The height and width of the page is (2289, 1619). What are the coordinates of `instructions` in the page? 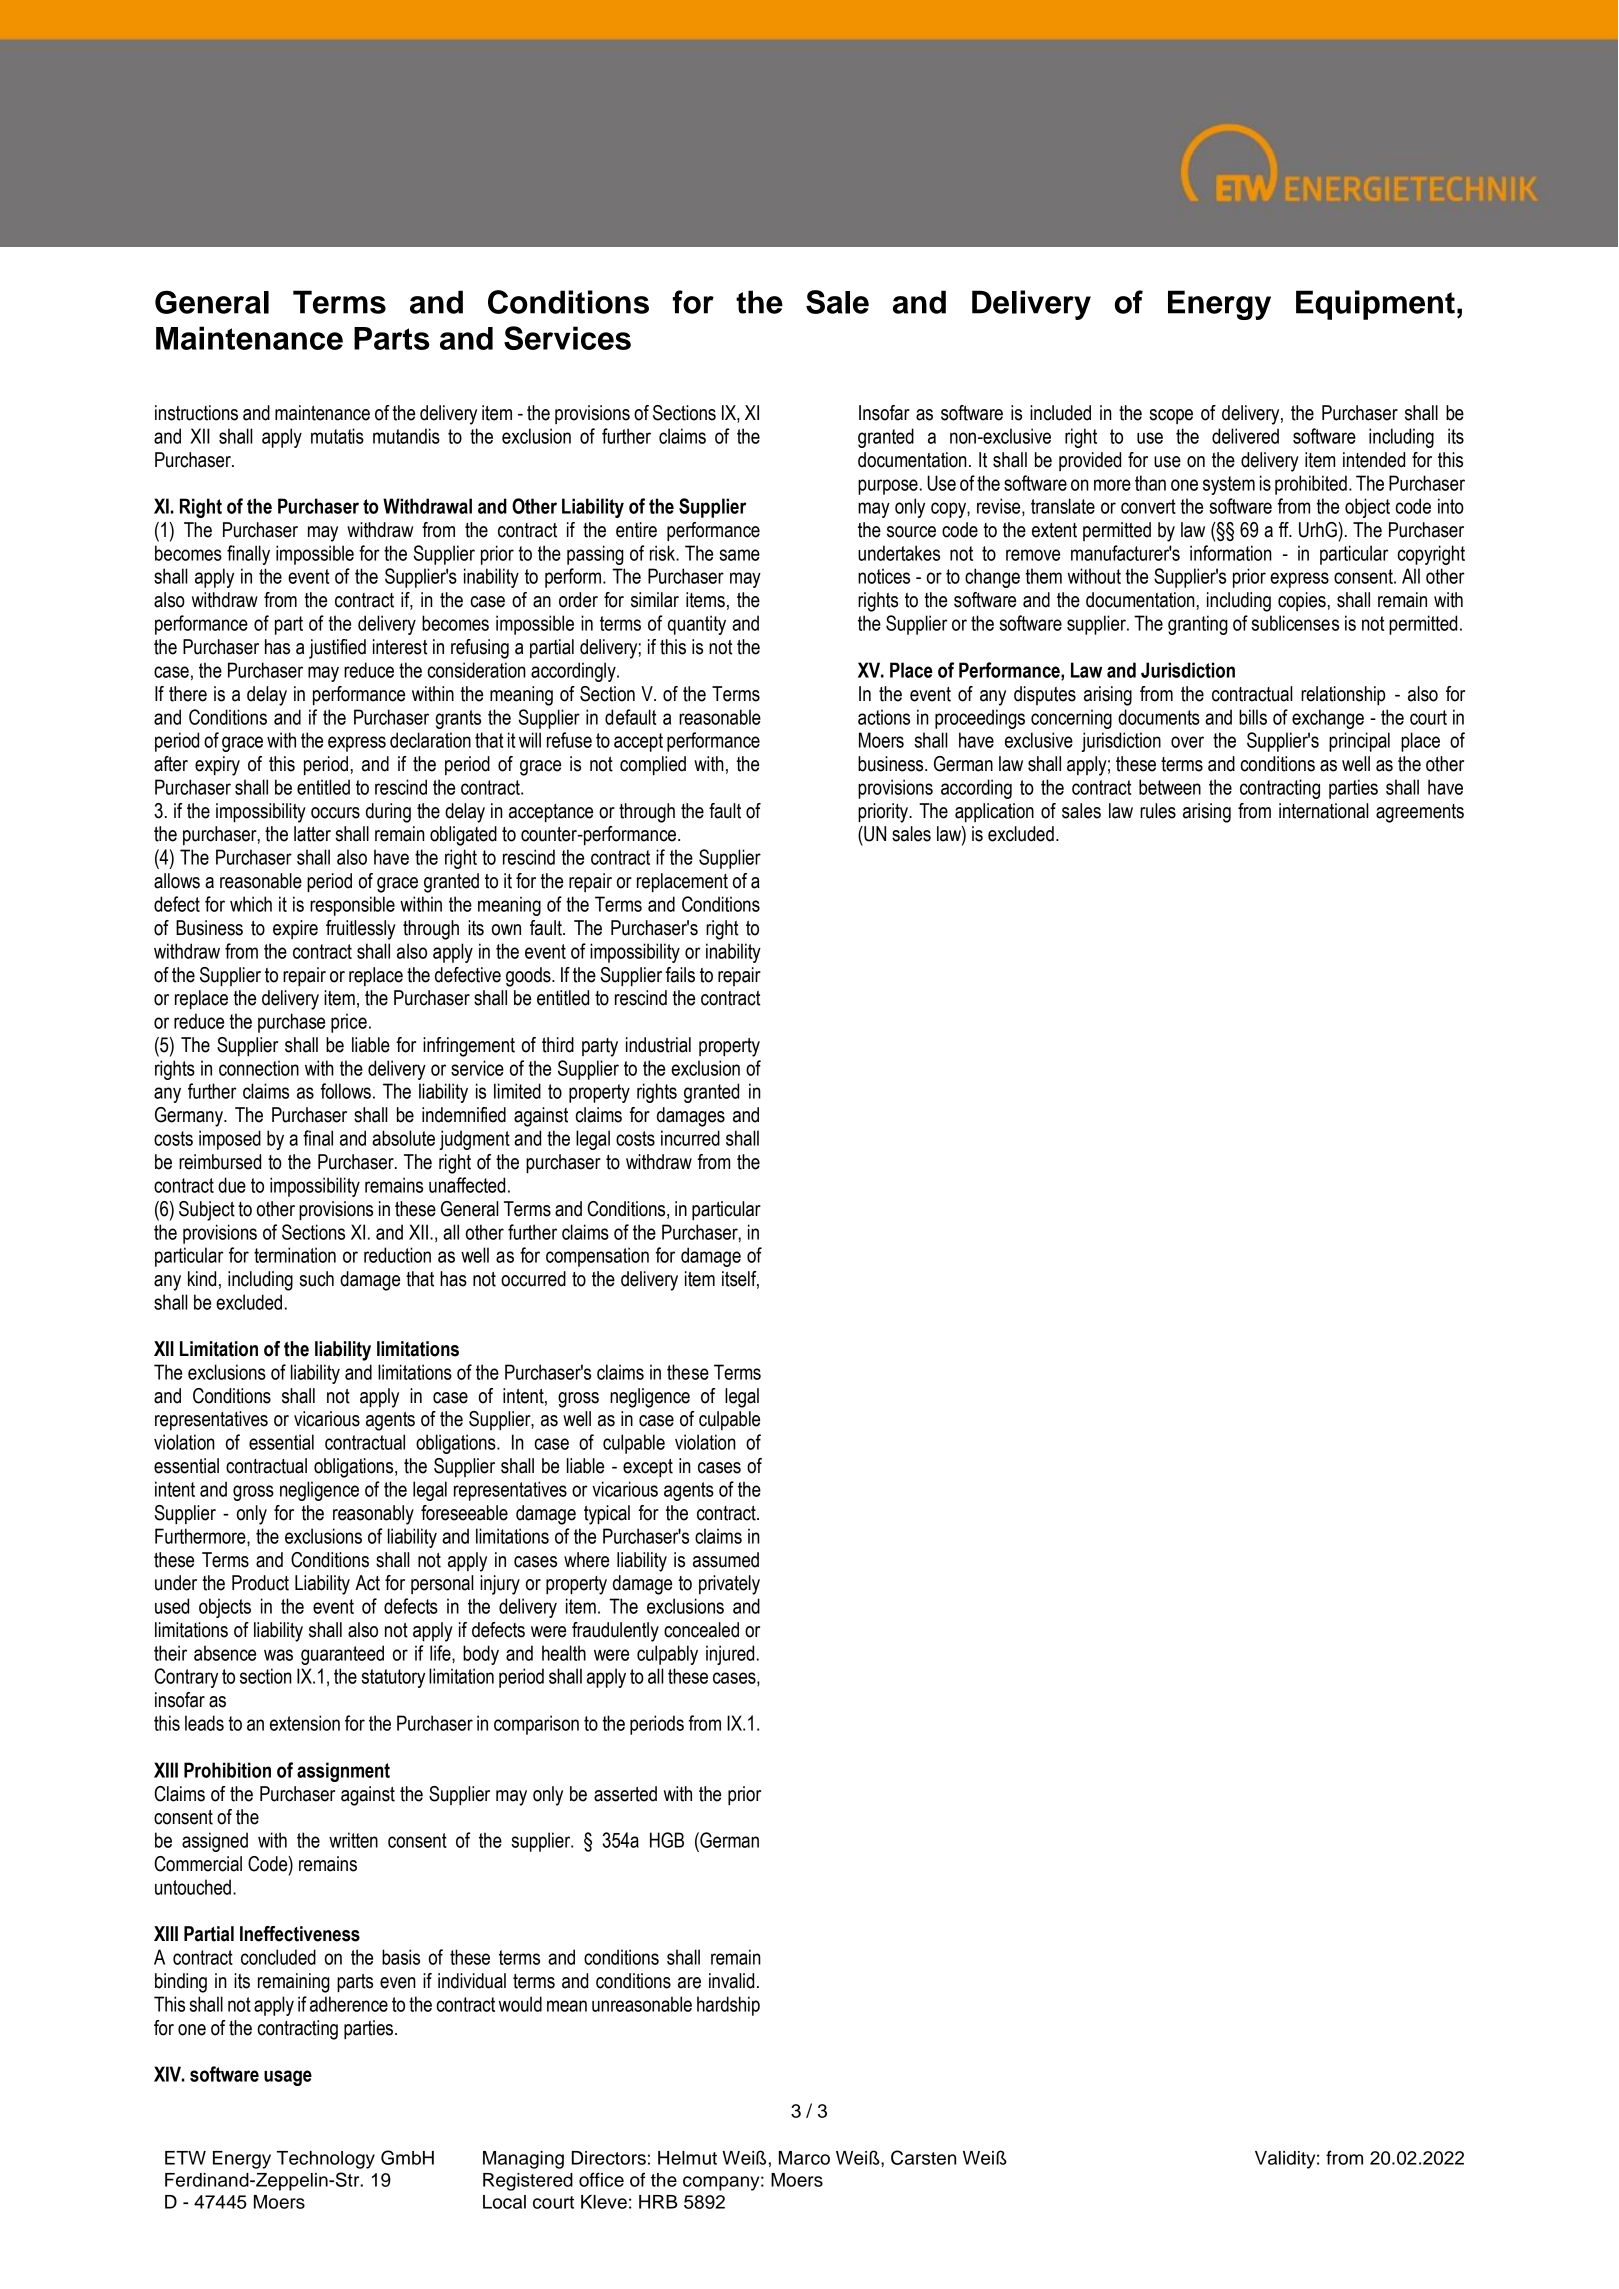 It's located at (196, 413).
